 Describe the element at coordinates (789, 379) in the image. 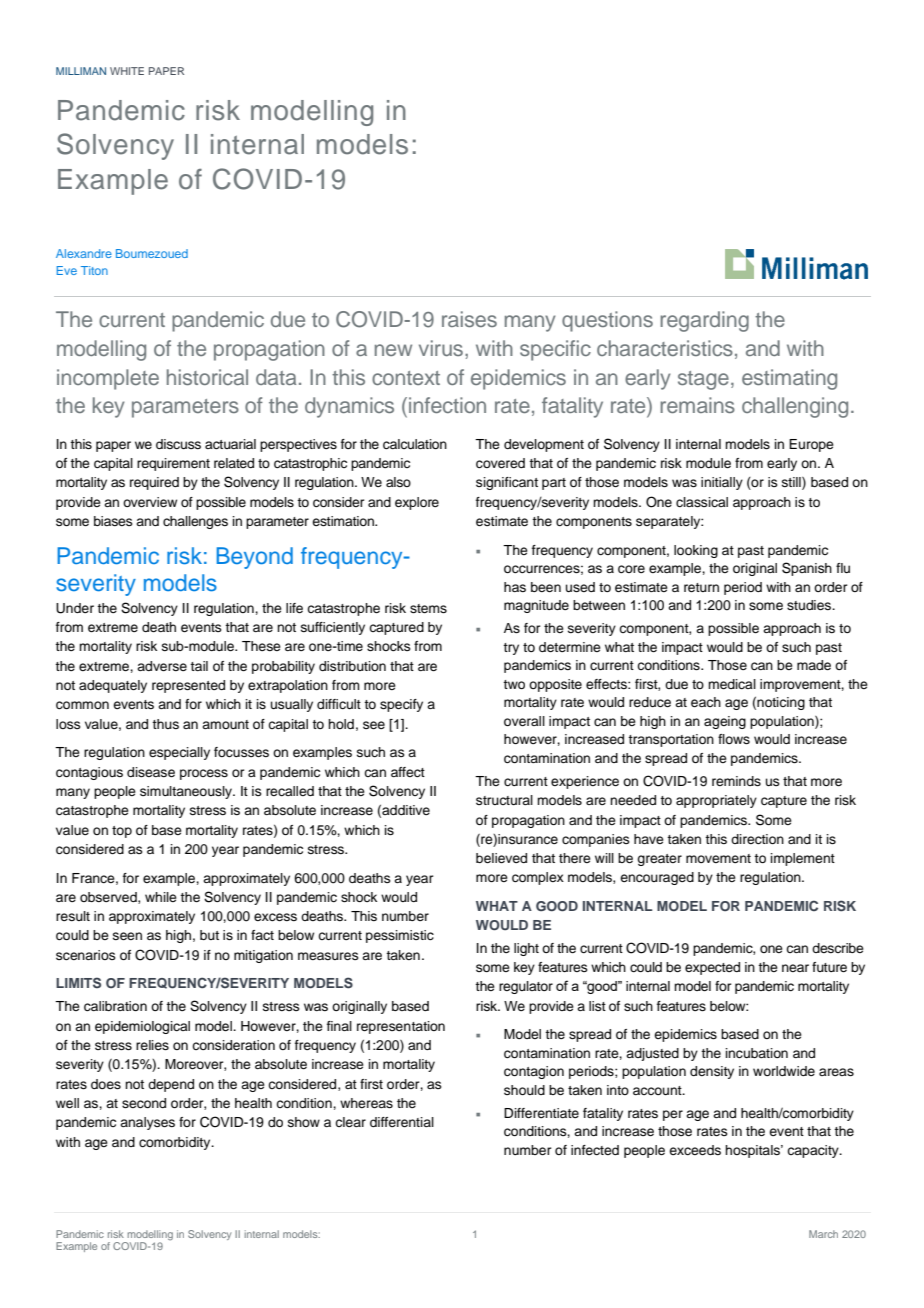

I see `estimating` at that location.
